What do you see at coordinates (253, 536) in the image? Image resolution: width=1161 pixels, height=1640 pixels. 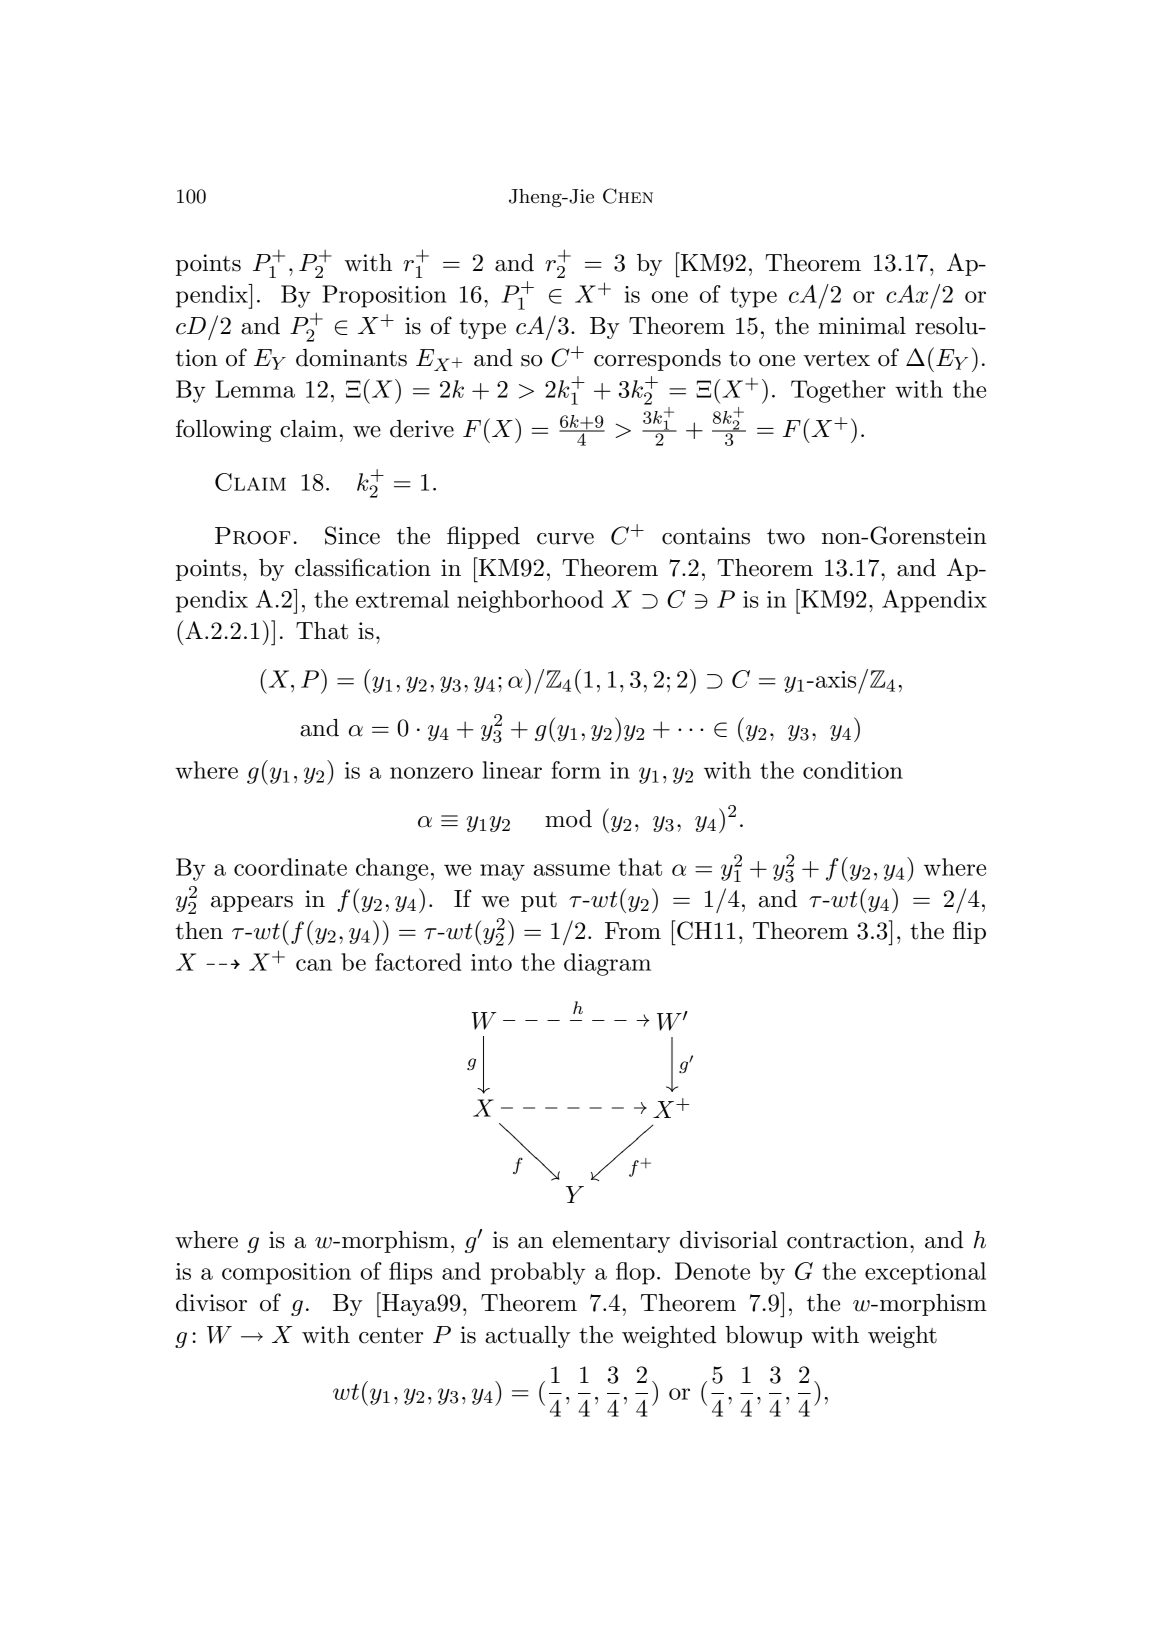 I see `Proof` at bounding box center [253, 536].
